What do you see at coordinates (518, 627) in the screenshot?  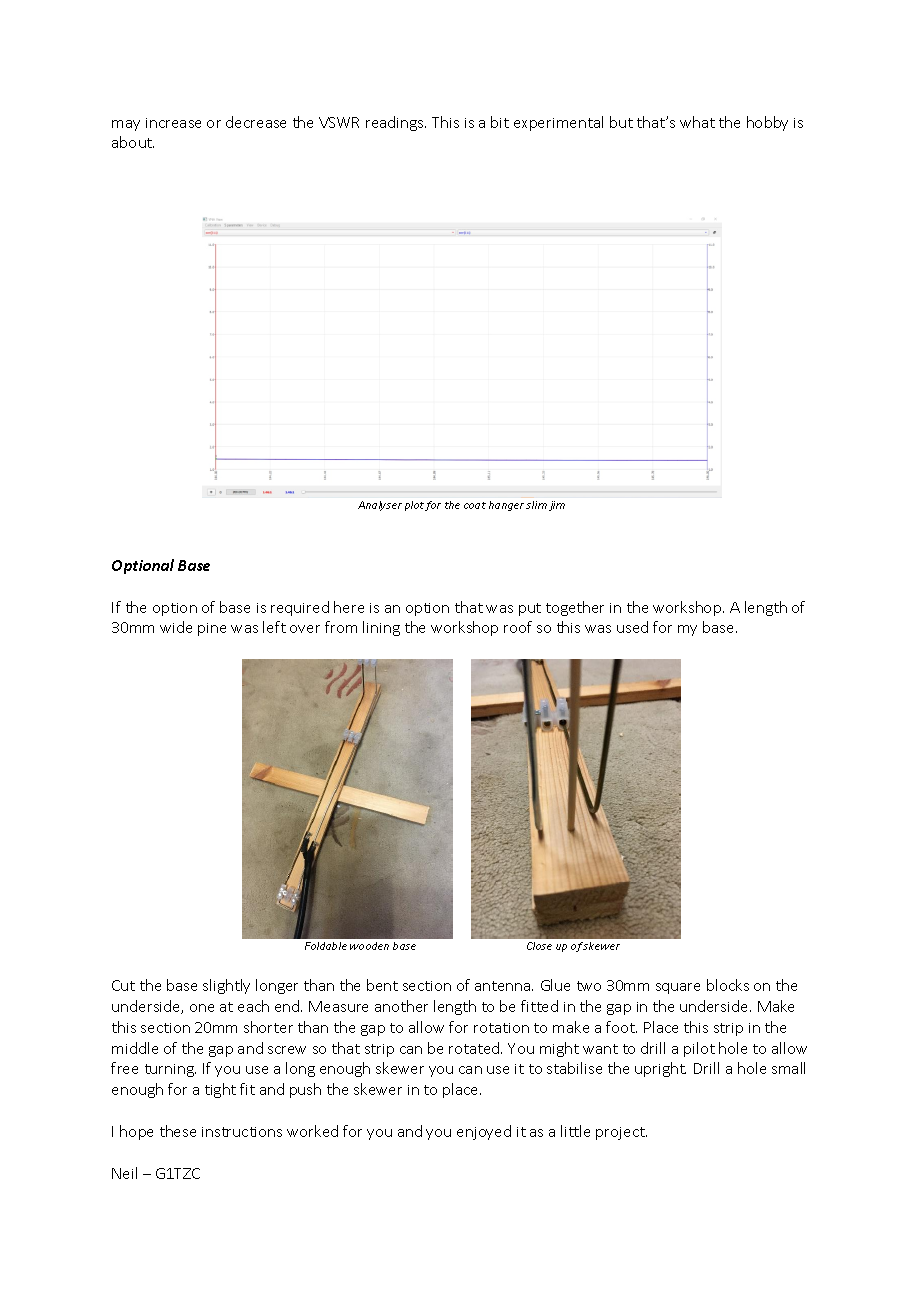 I see `roof` at bounding box center [518, 627].
